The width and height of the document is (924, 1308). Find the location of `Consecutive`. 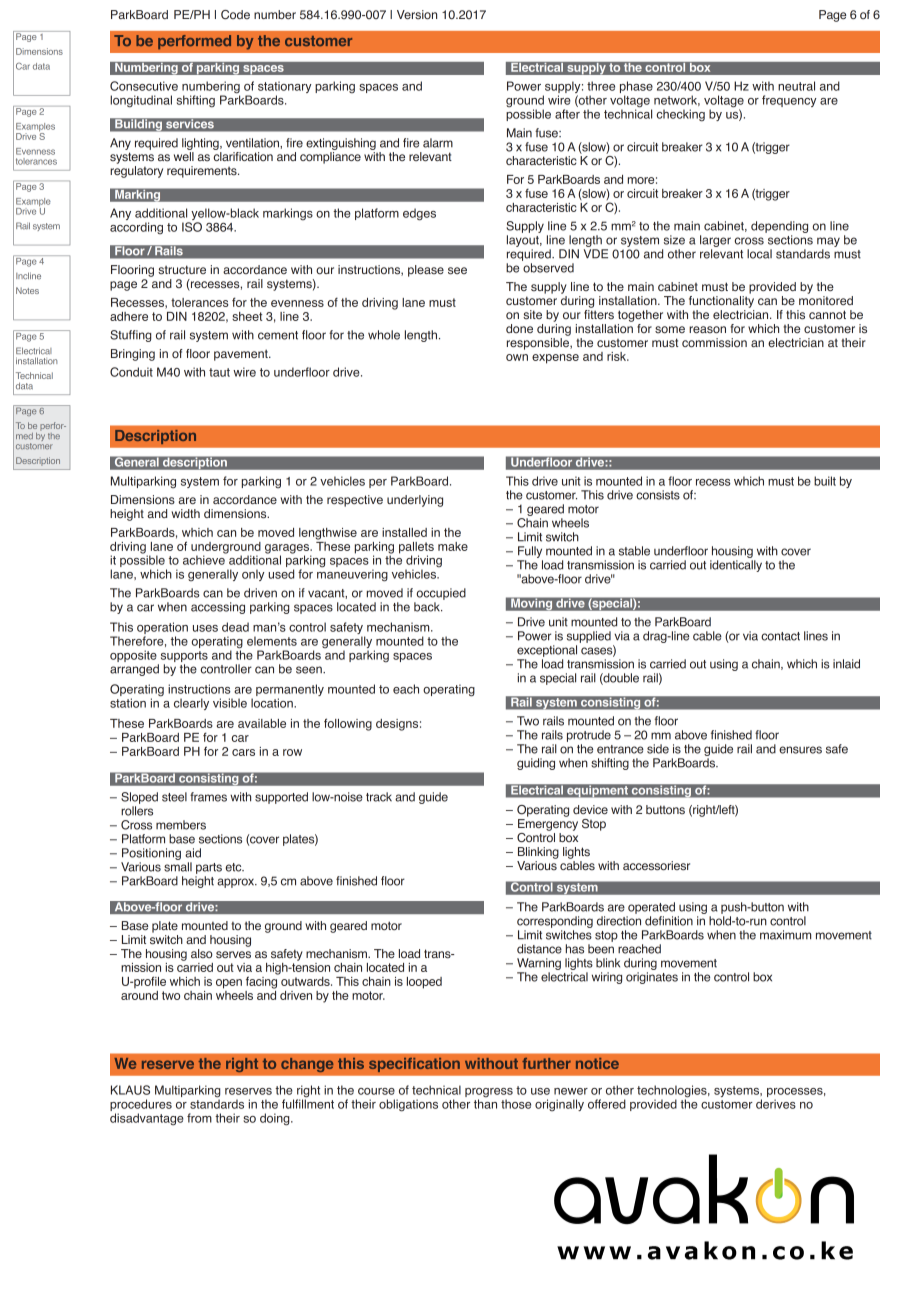

Consecutive is located at coordinates (144, 86).
